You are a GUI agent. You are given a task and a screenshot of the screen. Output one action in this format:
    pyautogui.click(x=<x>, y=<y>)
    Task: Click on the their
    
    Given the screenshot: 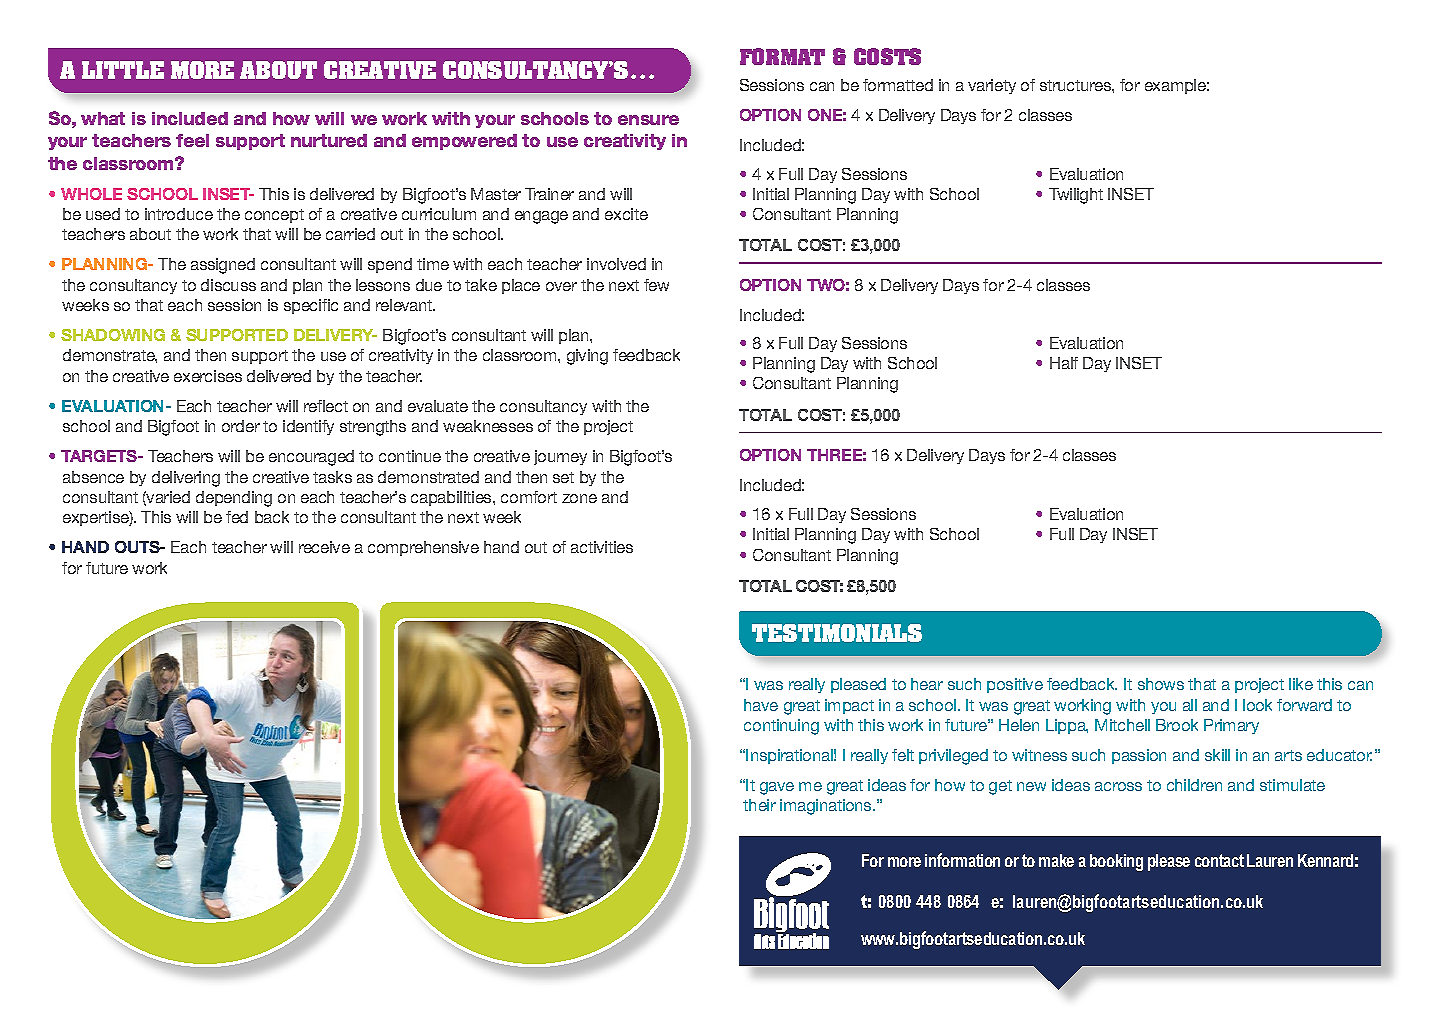 What is the action you would take?
    pyautogui.click(x=759, y=805)
